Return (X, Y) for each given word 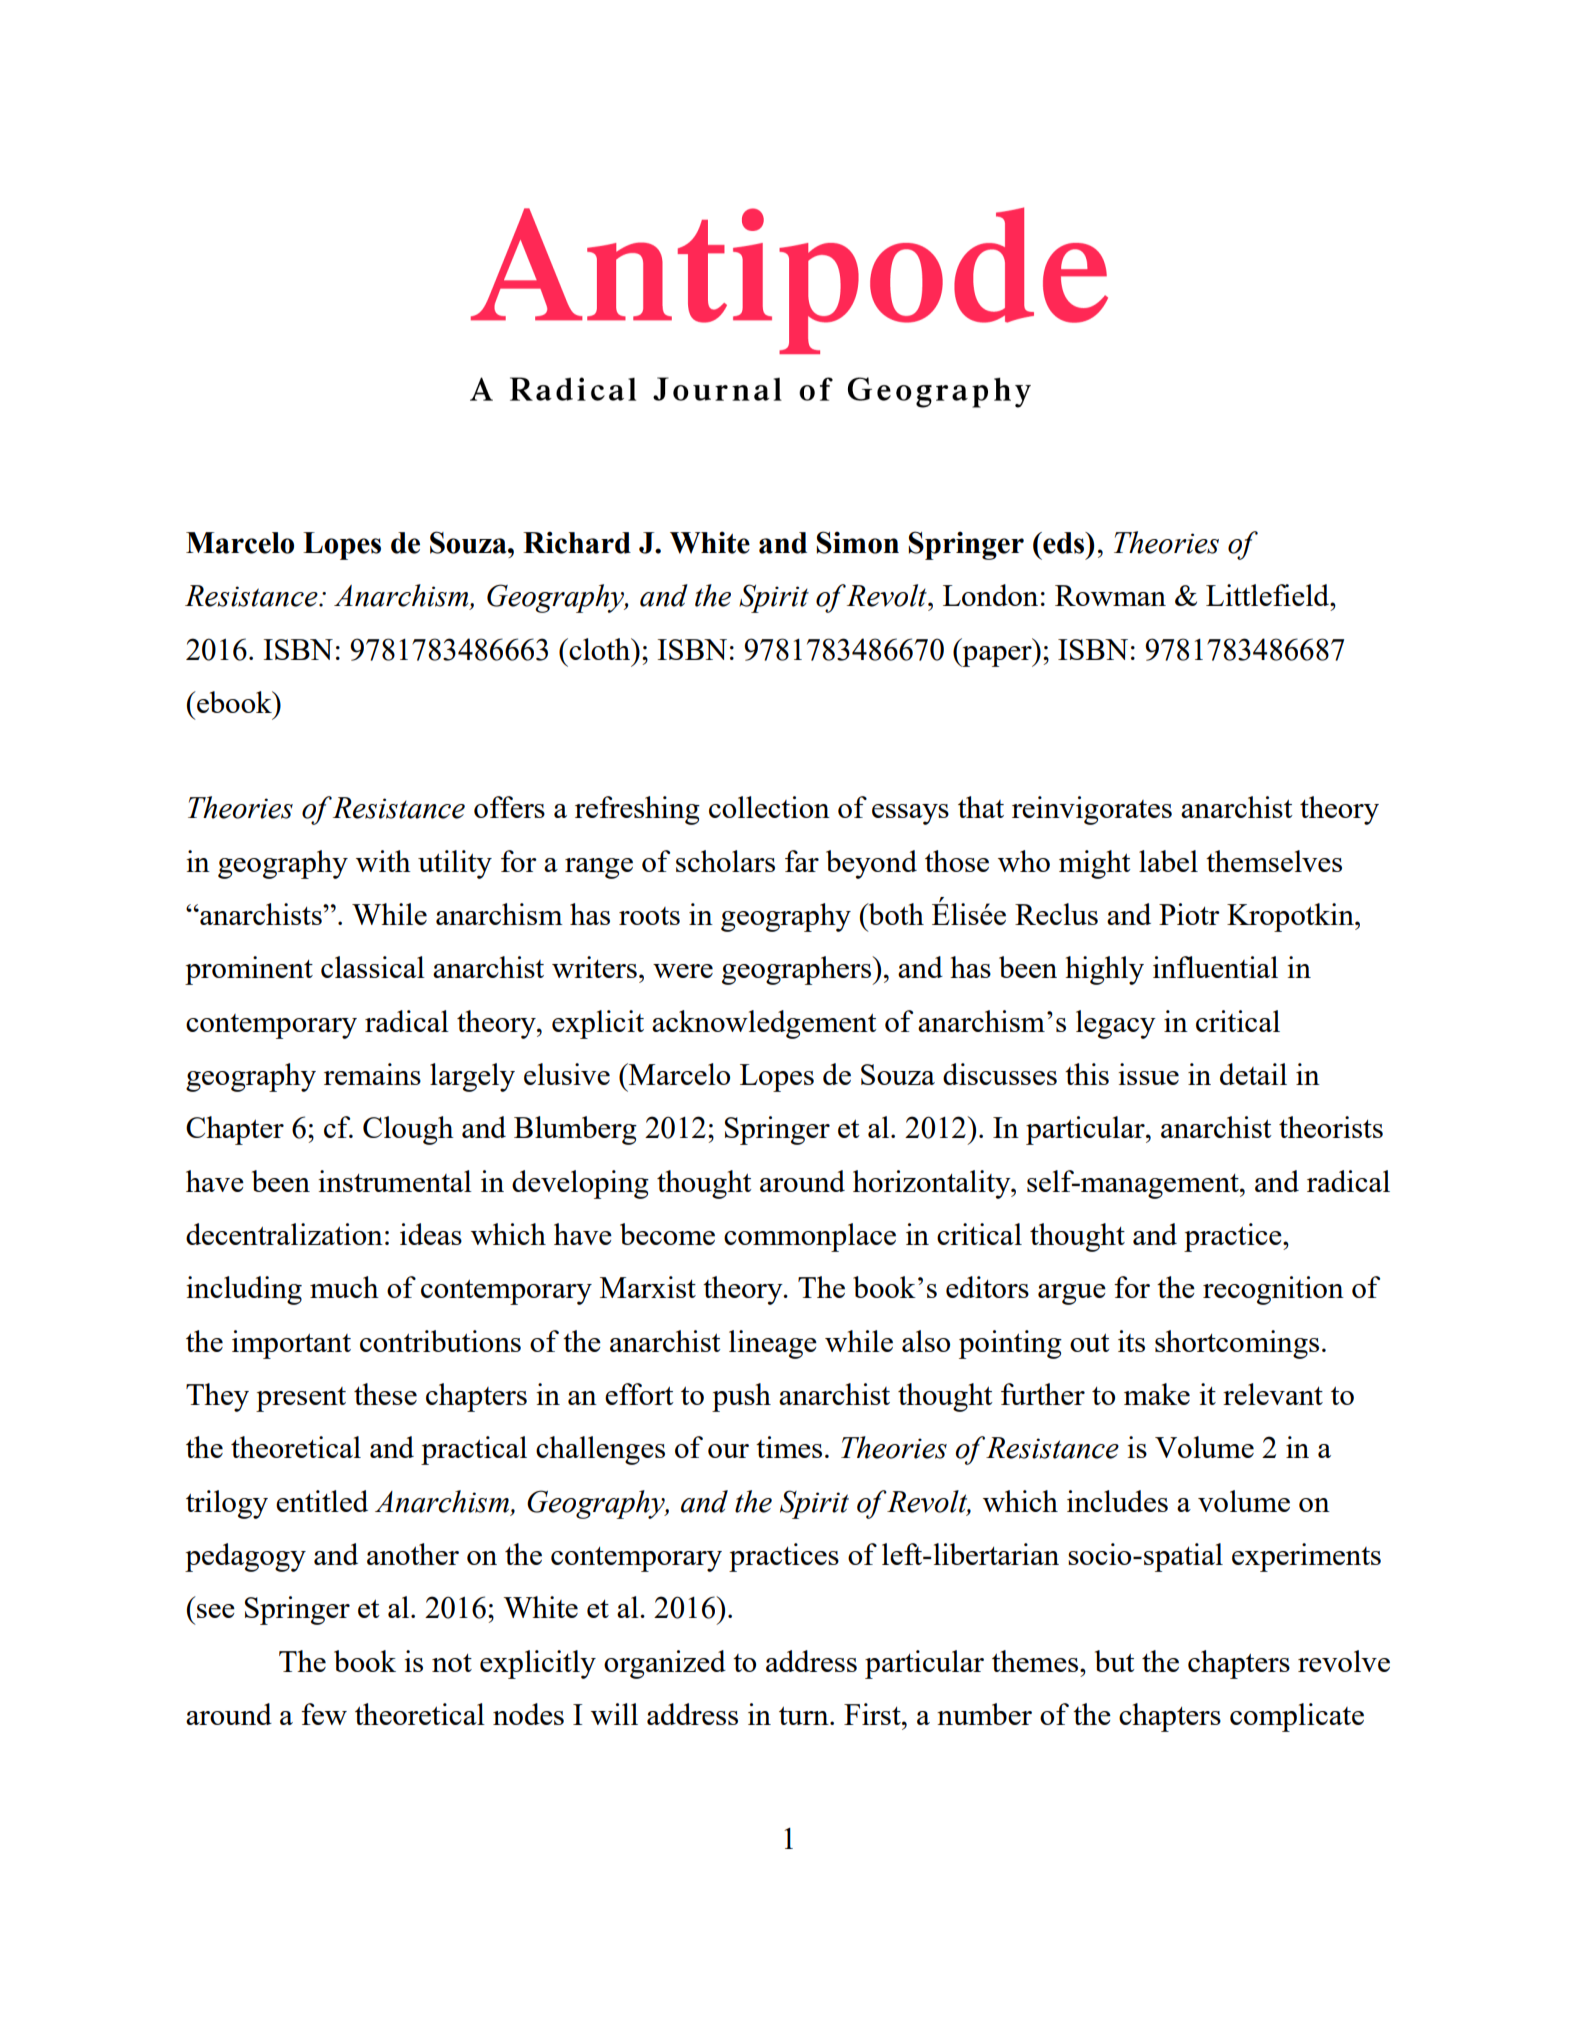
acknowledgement (764, 1024)
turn (805, 1715)
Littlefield (1269, 595)
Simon (858, 542)
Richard (577, 542)
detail (1253, 1074)
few (324, 1714)
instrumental (395, 1181)
